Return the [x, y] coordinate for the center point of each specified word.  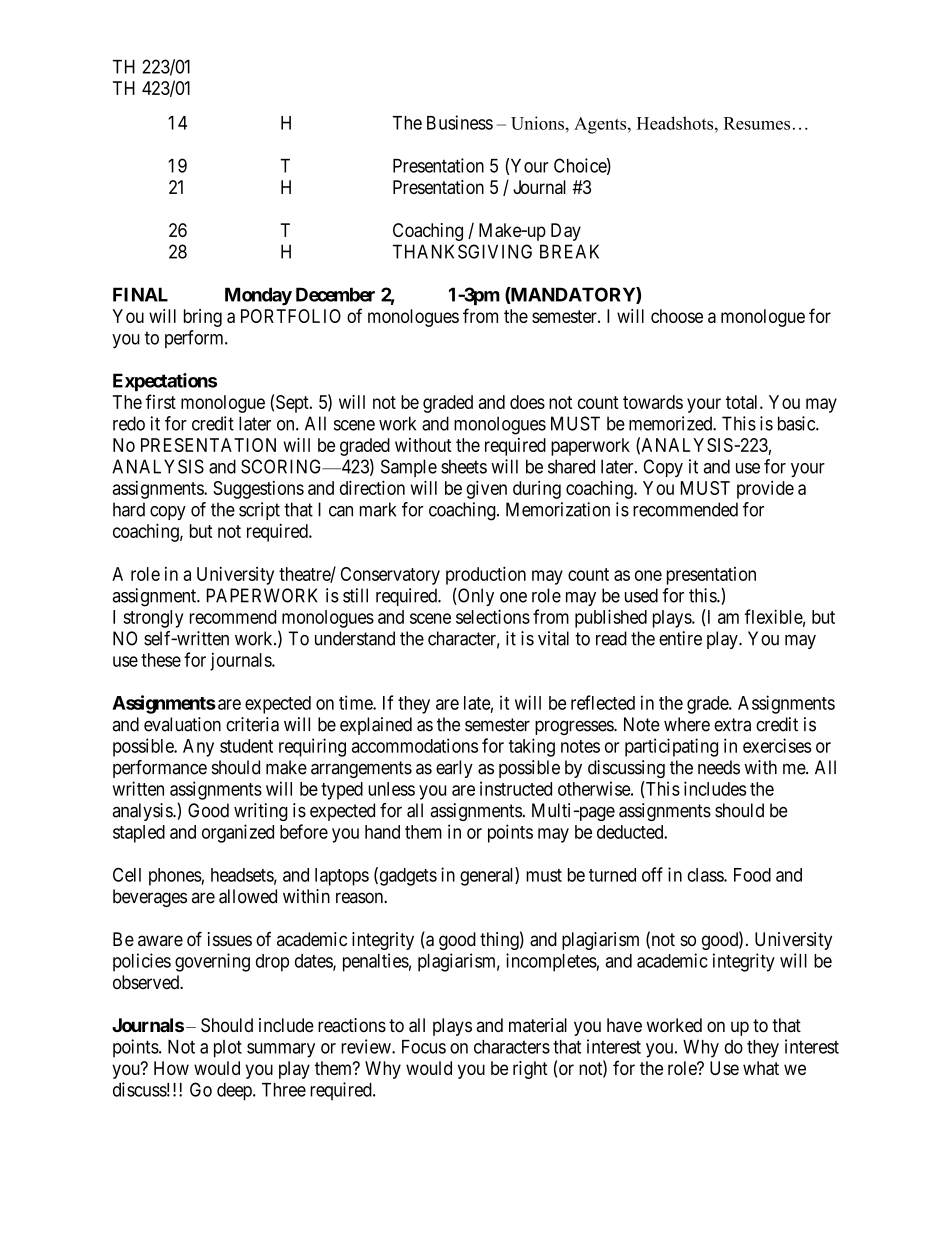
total [743, 402]
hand [382, 832]
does [527, 402]
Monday [258, 296]
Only [475, 597]
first [160, 401]
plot [228, 1049]
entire [680, 638]
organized [238, 833]
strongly [153, 619]
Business [460, 122]
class [706, 875]
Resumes [757, 123]
